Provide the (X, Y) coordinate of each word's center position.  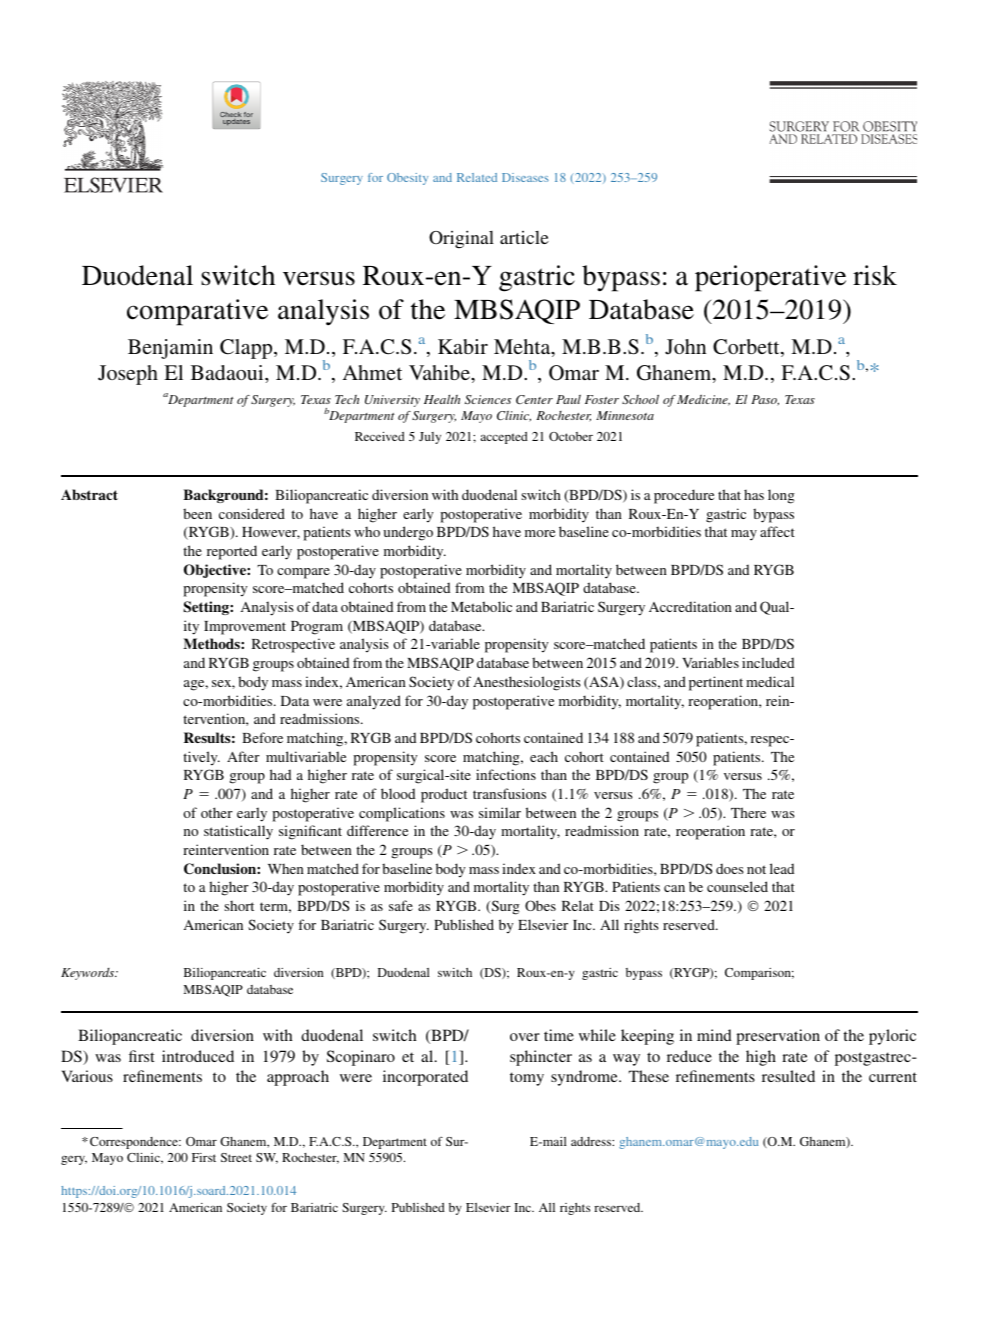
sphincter (541, 1058)
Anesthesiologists (527, 683)
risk (875, 275)
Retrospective (293, 645)
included (768, 662)
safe (401, 905)
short (239, 906)
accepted (504, 438)
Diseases (525, 177)
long (781, 496)
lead (782, 868)
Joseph (128, 375)
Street (236, 1157)
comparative (197, 312)
